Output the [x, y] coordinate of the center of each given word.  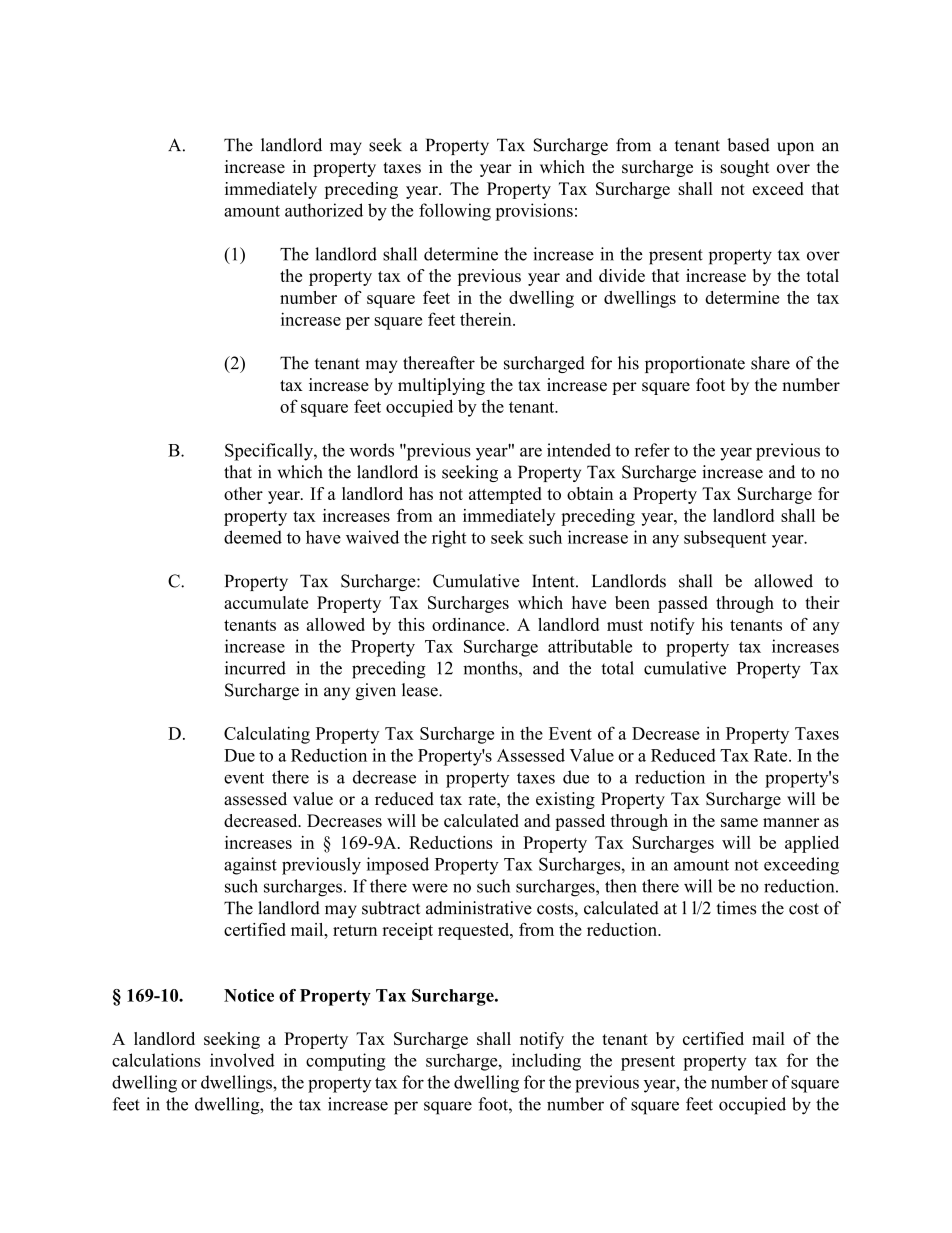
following [455, 212]
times [736, 908]
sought [745, 168]
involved [242, 1060]
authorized [324, 210]
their [822, 602]
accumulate [266, 602]
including [546, 1062]
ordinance [469, 624]
